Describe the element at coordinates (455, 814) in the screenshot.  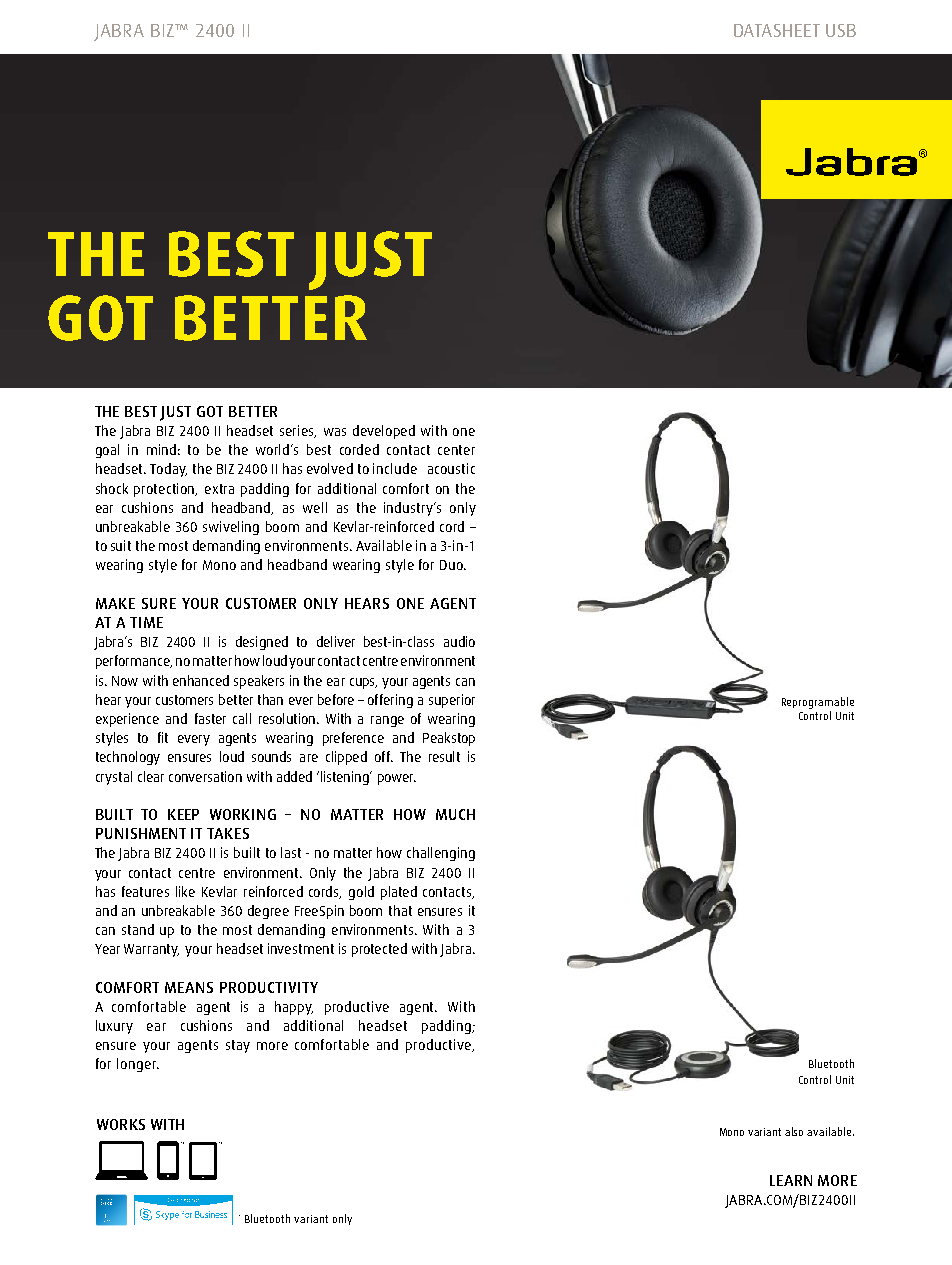
I see `MUCH` at that location.
